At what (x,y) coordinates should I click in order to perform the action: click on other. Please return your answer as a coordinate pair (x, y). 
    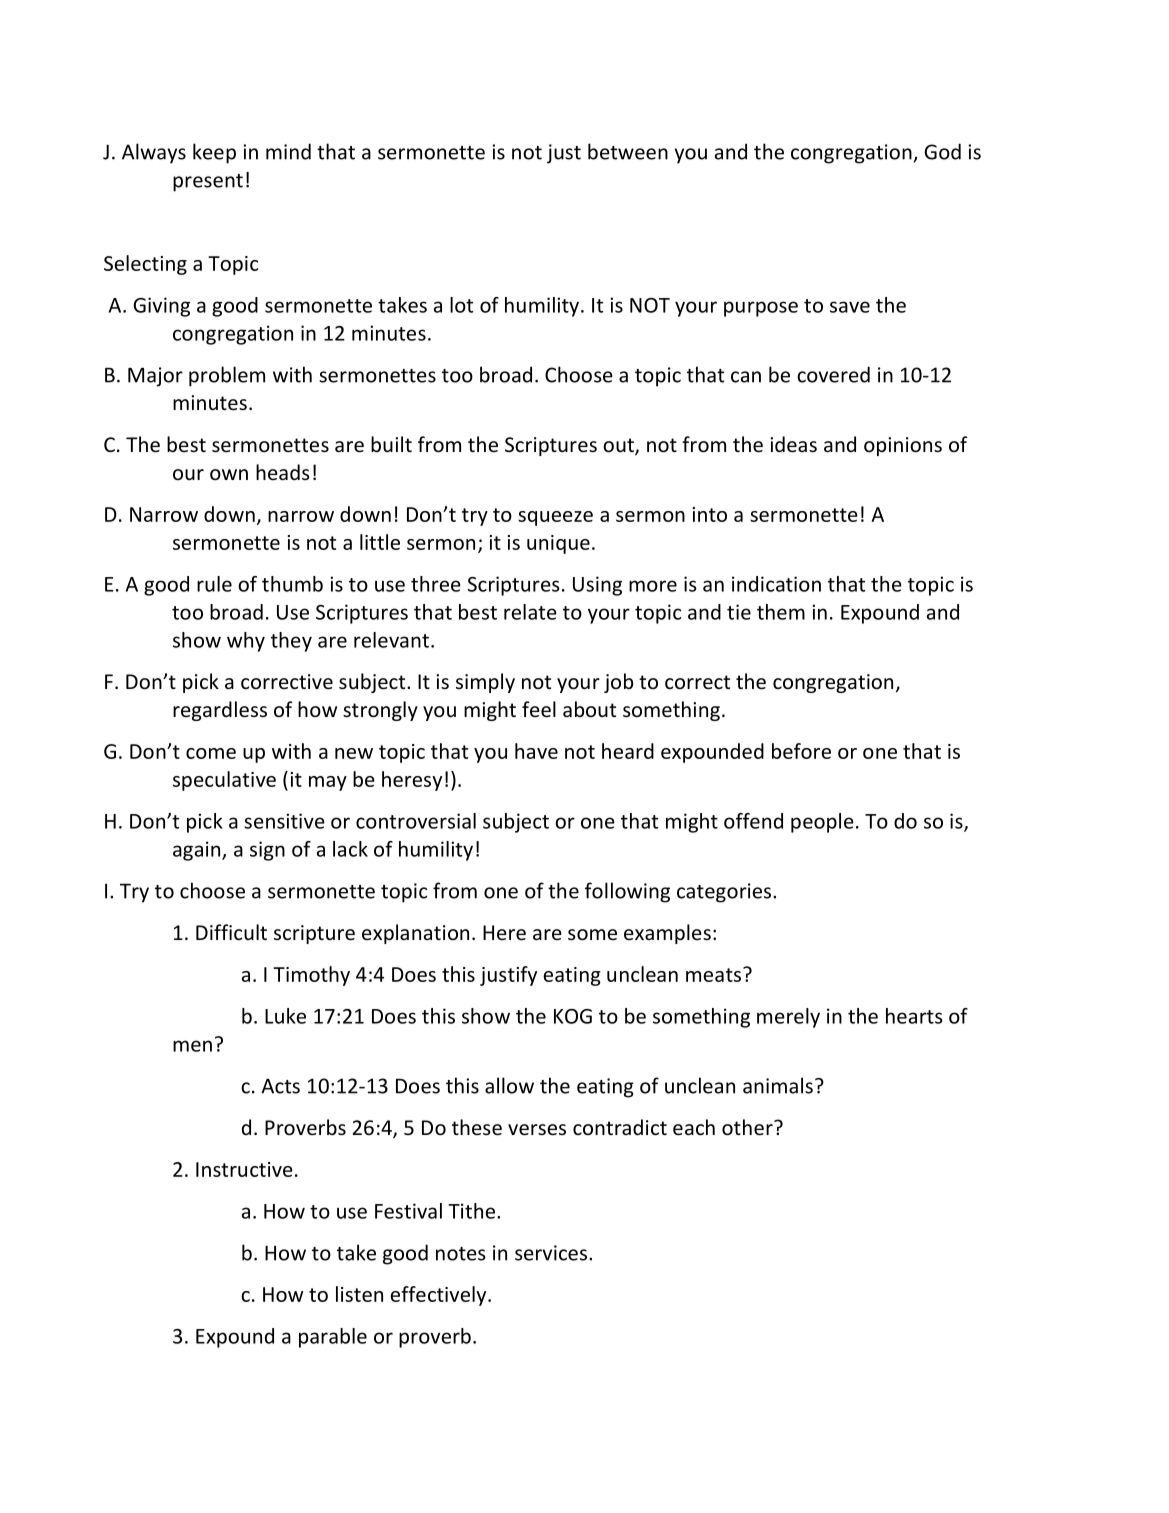
    Looking at the image, I should click on (748, 1127).
